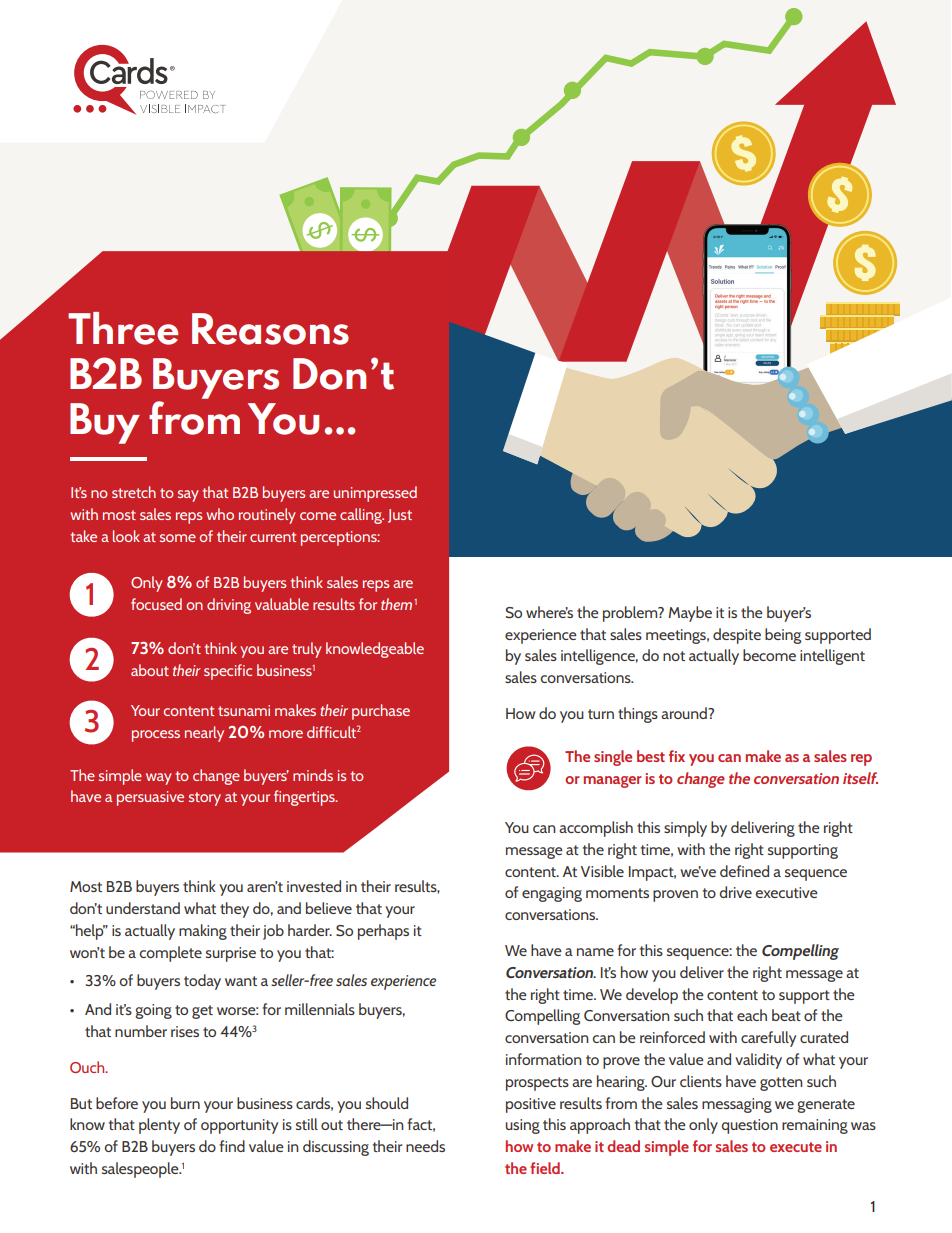  What do you see at coordinates (178, 538) in the image?
I see `some` at bounding box center [178, 538].
